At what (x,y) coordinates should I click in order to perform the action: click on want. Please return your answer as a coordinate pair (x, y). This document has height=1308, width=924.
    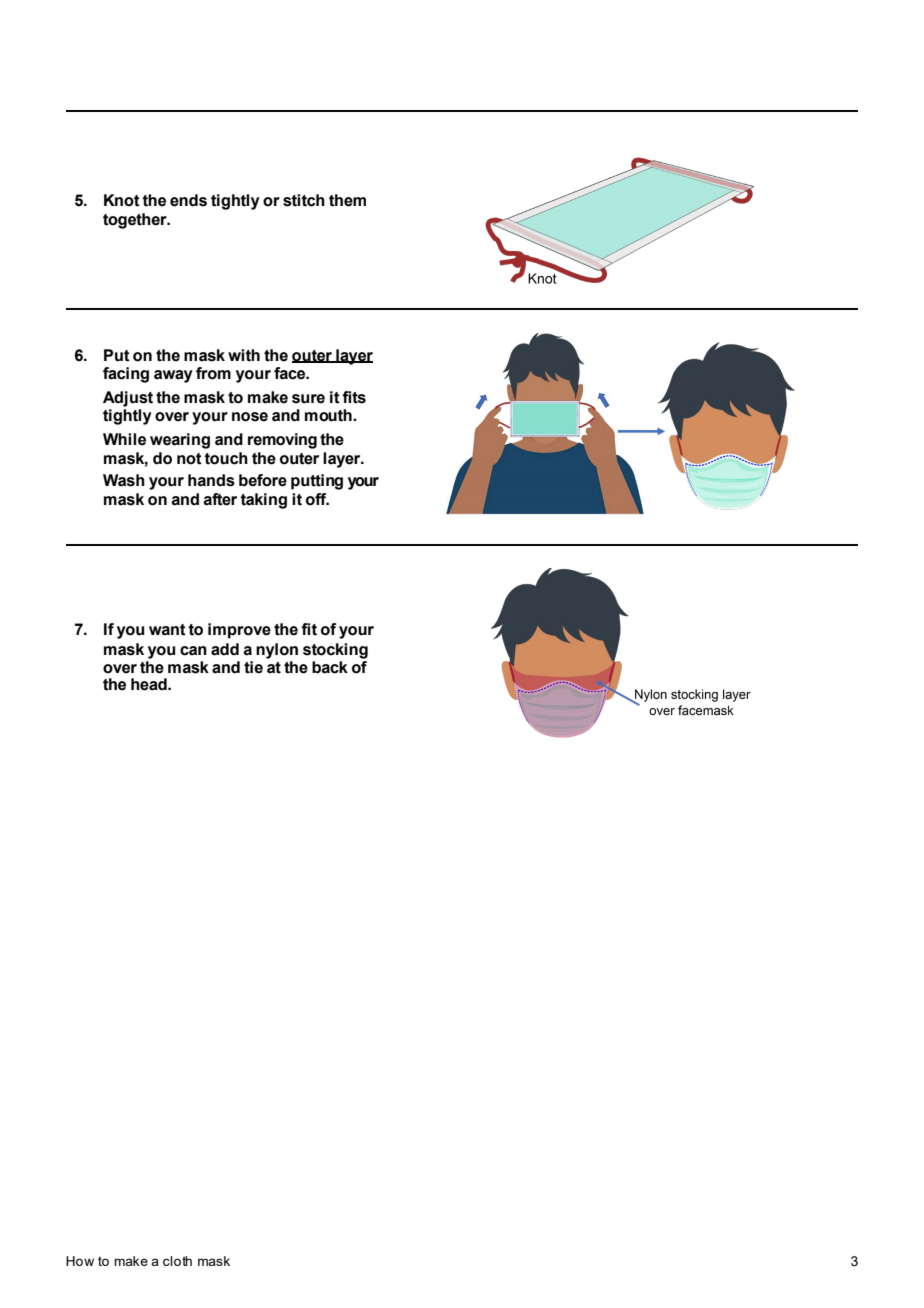
    Looking at the image, I should click on (167, 630).
